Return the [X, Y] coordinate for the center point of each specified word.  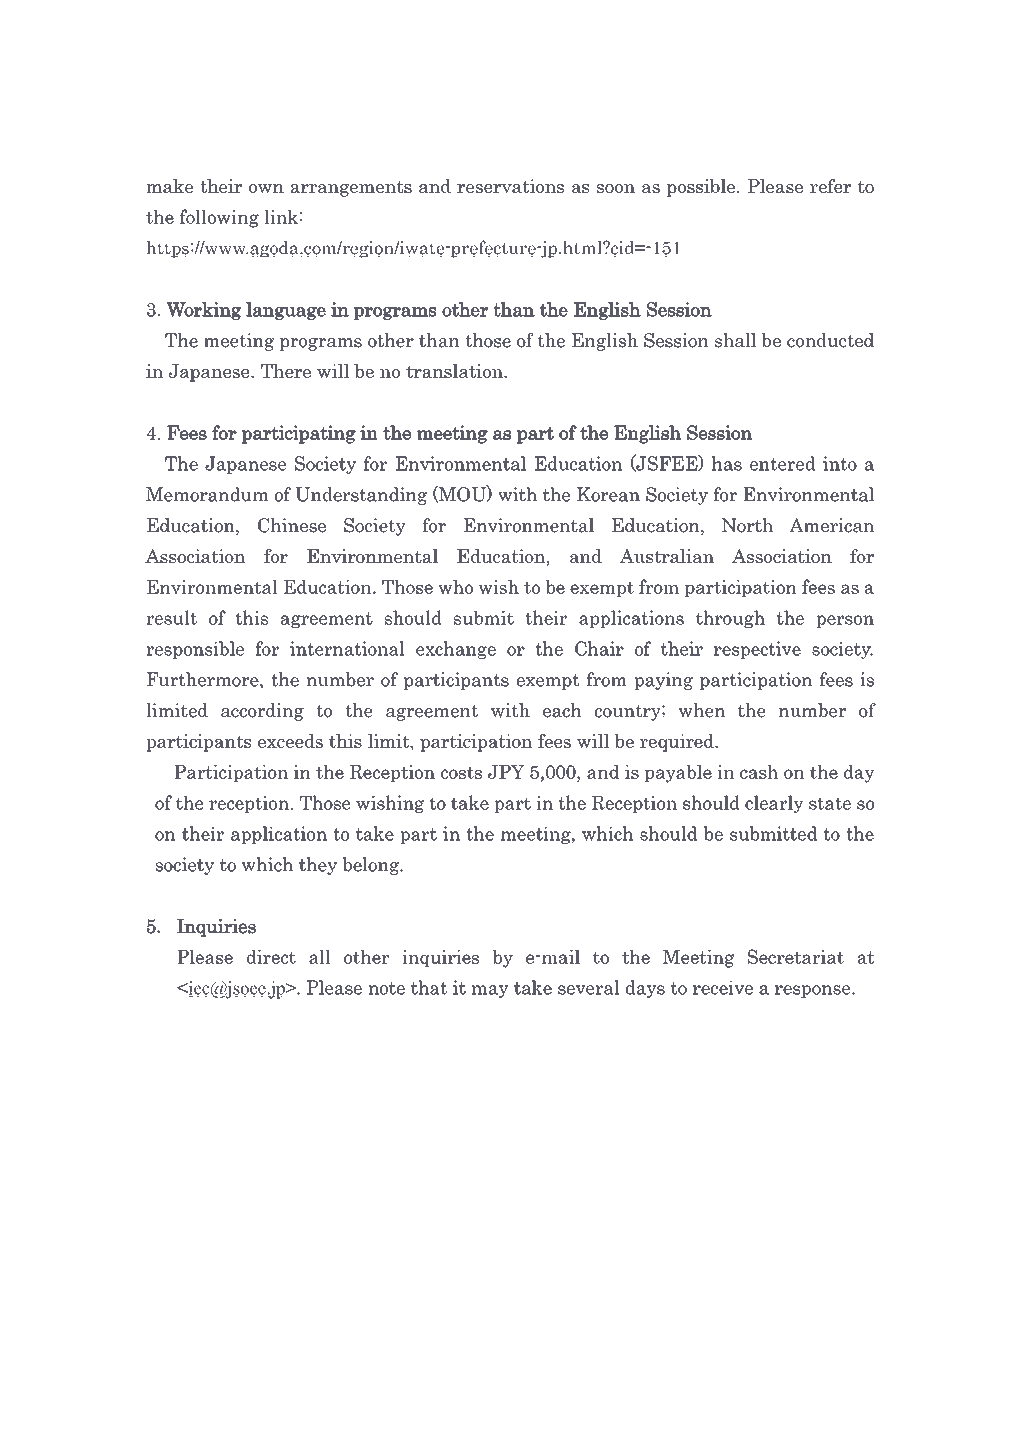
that [429, 987]
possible [702, 188]
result [171, 617]
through [730, 619]
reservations [510, 186]
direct [271, 957]
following [219, 218]
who [455, 587]
